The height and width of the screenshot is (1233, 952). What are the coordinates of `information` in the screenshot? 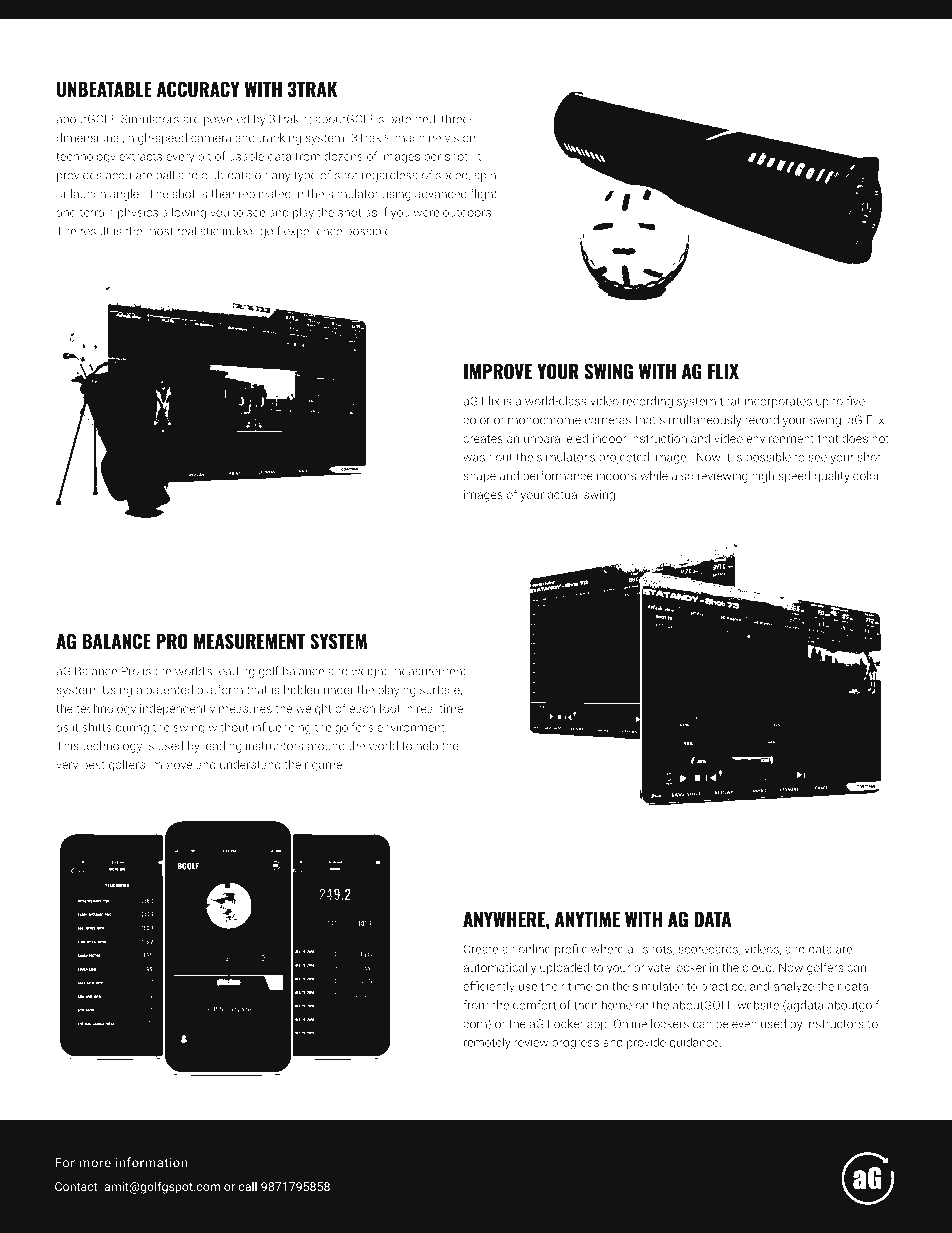 It's located at (151, 1162).
